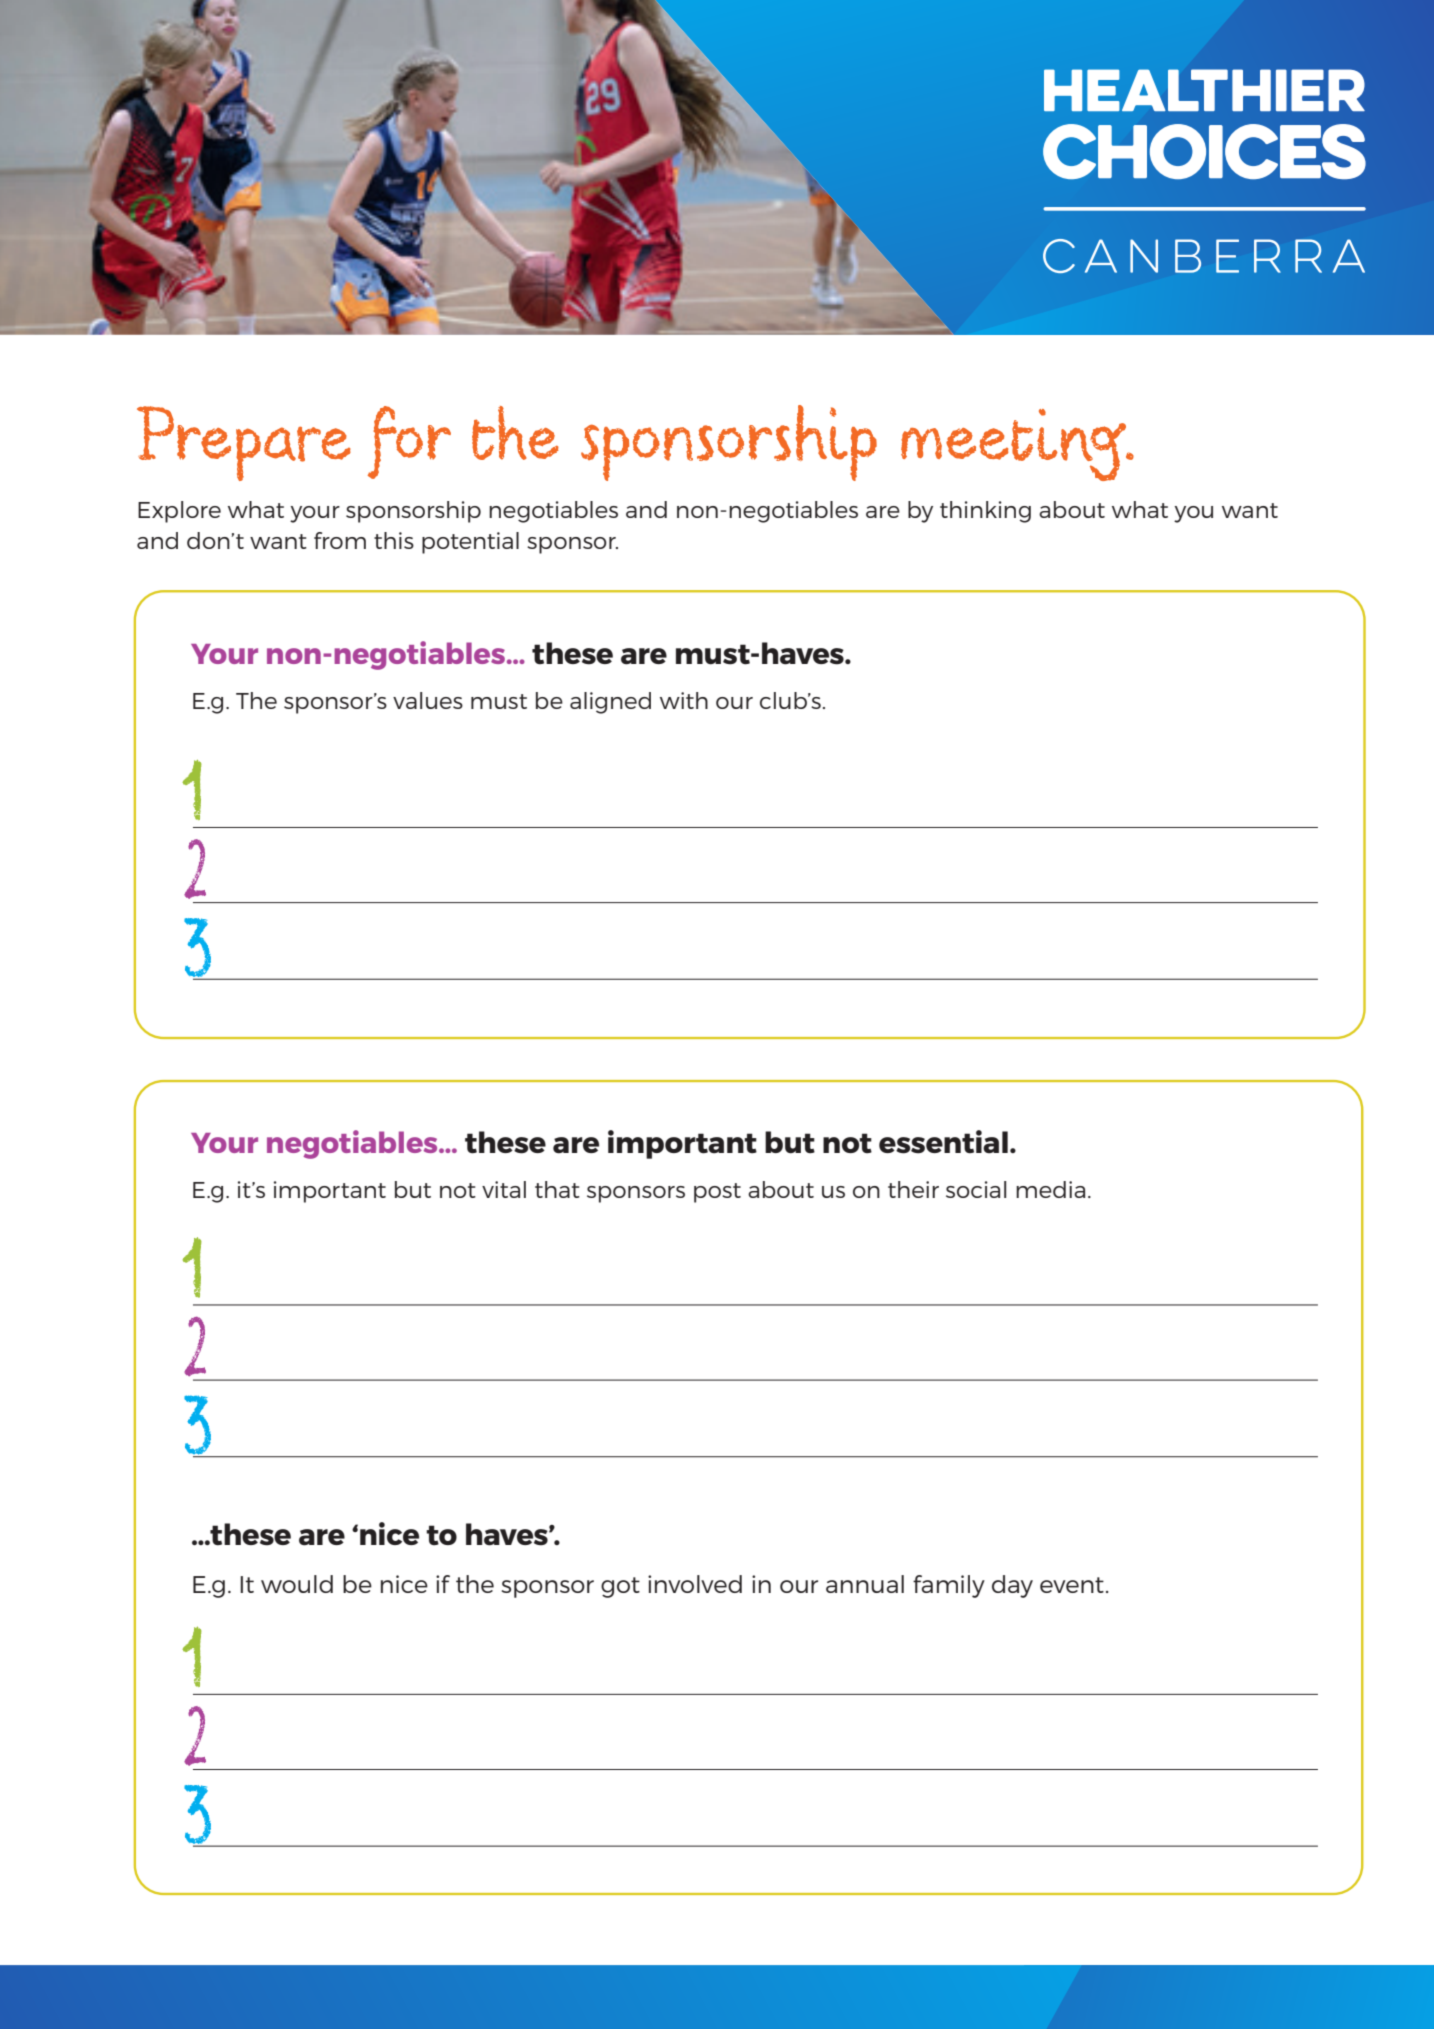  Describe the element at coordinates (504, 1189) in the page. I see `vital` at that location.
